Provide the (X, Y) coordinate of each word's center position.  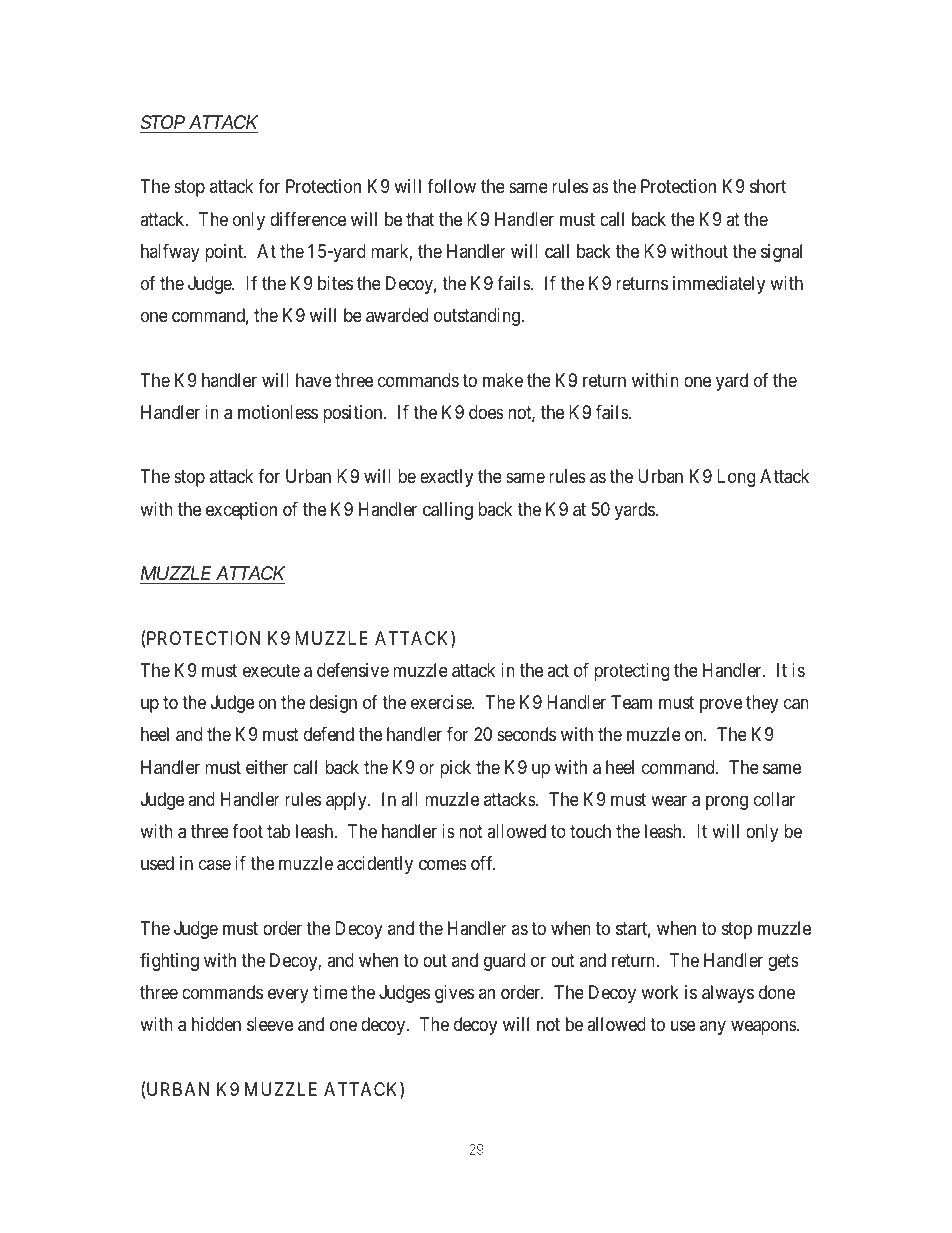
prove (721, 706)
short (768, 186)
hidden (216, 1024)
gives (454, 994)
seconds (526, 734)
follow (451, 186)
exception (241, 511)
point (225, 253)
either (267, 767)
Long (736, 478)
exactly (446, 478)
